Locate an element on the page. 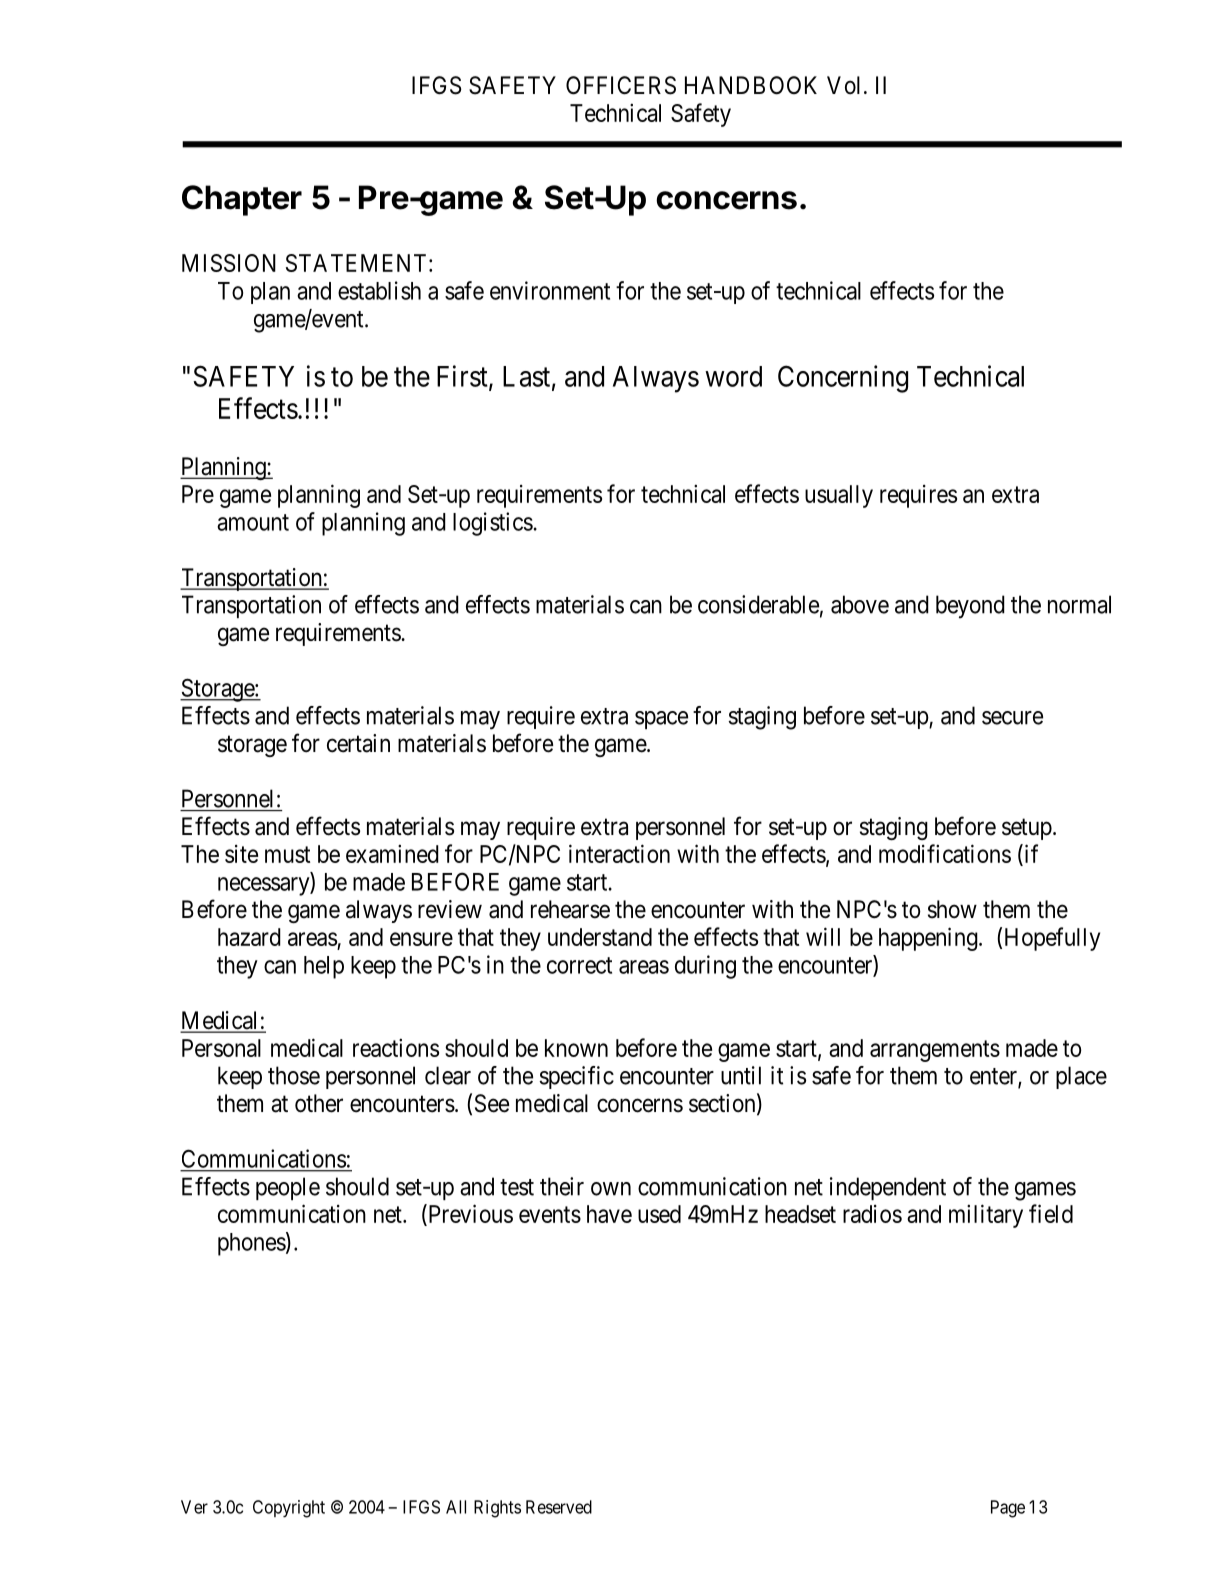 The width and height of the image is (1228, 1590). Chapter is located at coordinates (242, 200).
